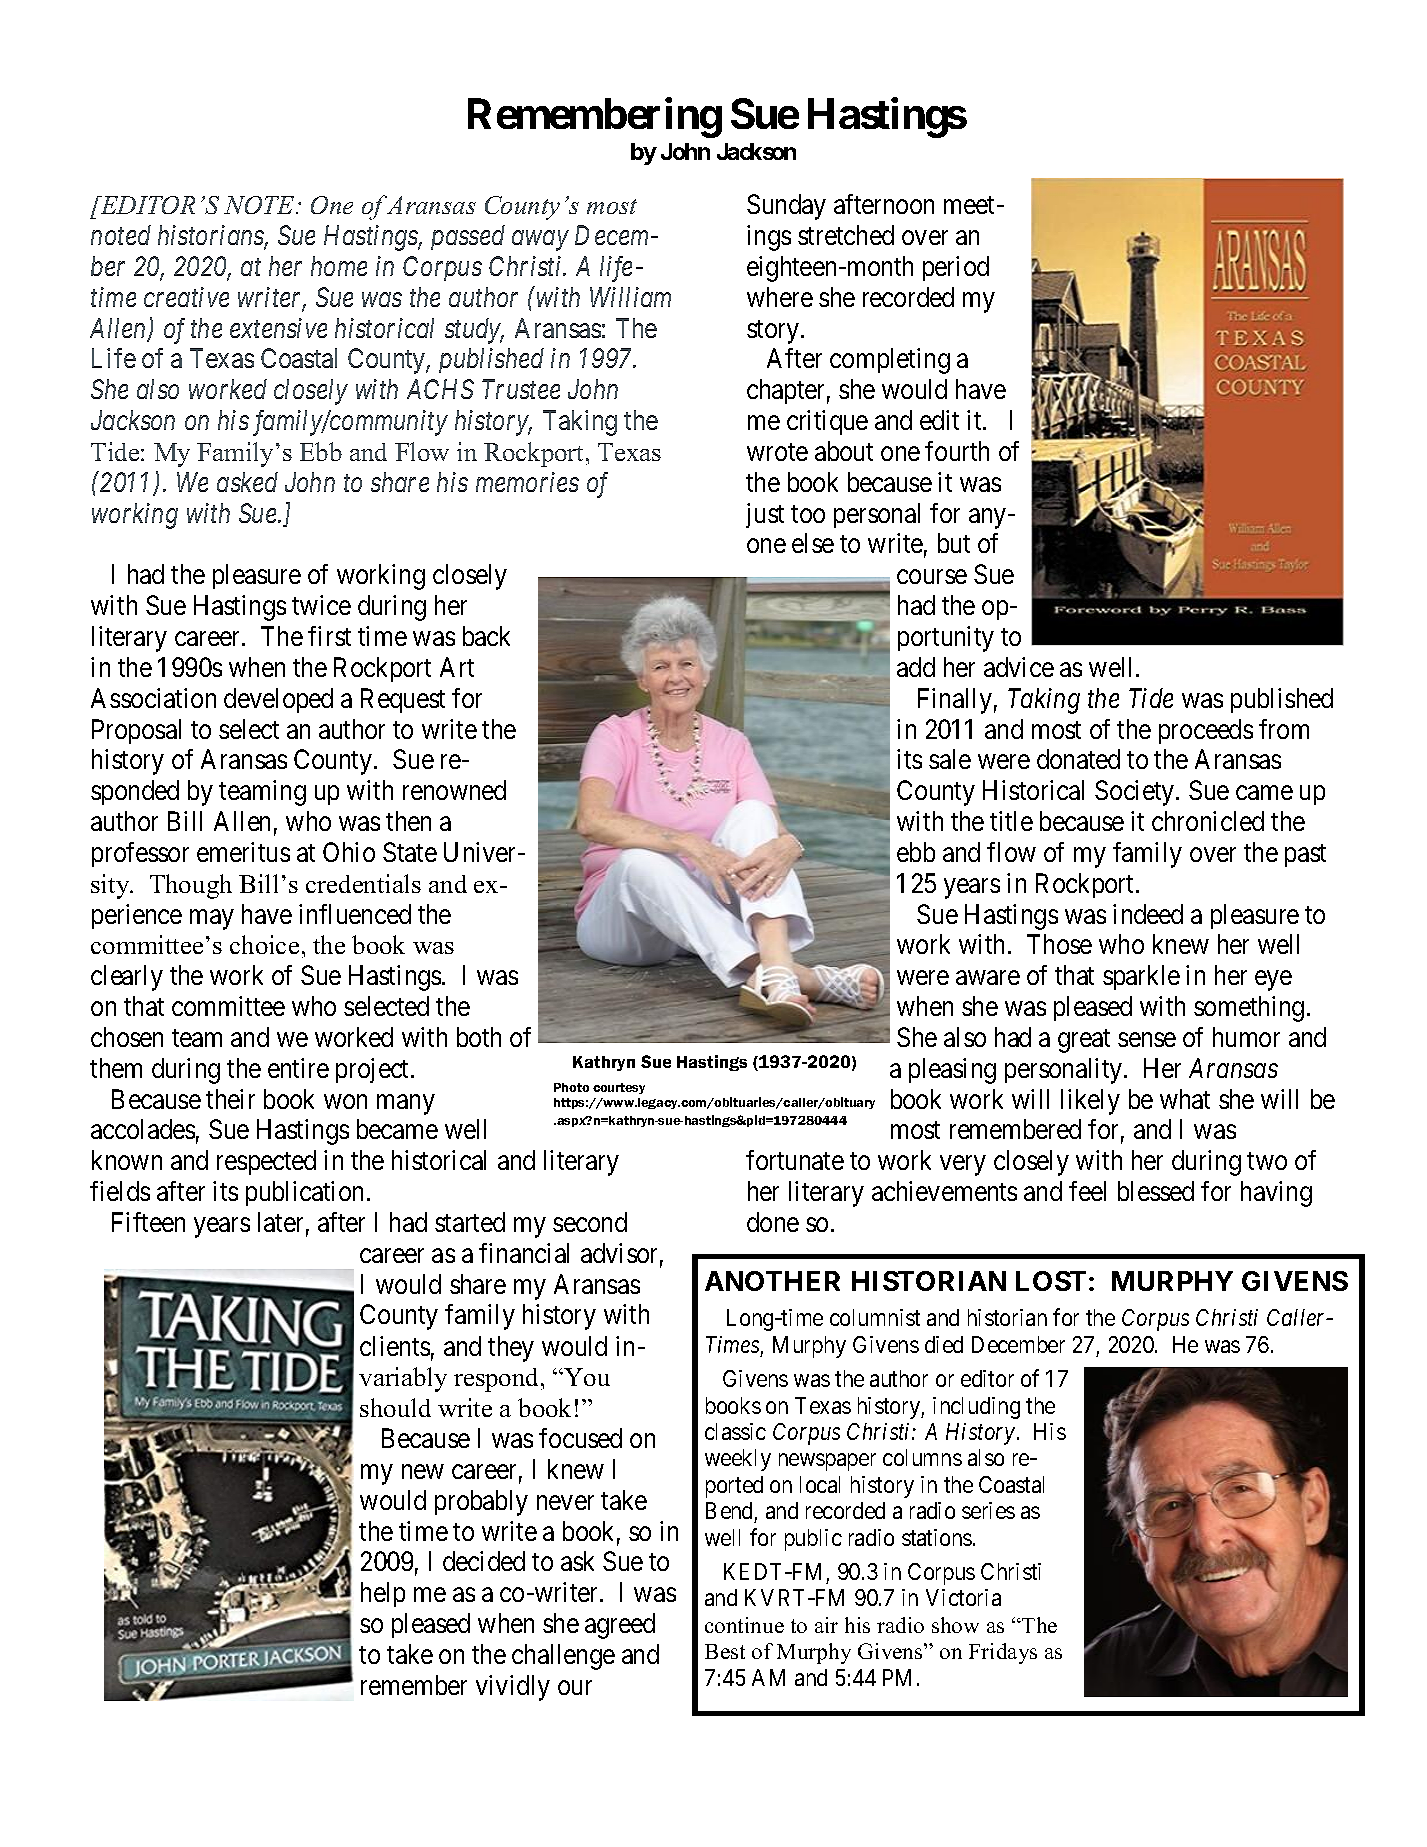 The height and width of the screenshot is (1847, 1427). Describe the element at coordinates (1141, 977) in the screenshot. I see `sparkle` at that location.
